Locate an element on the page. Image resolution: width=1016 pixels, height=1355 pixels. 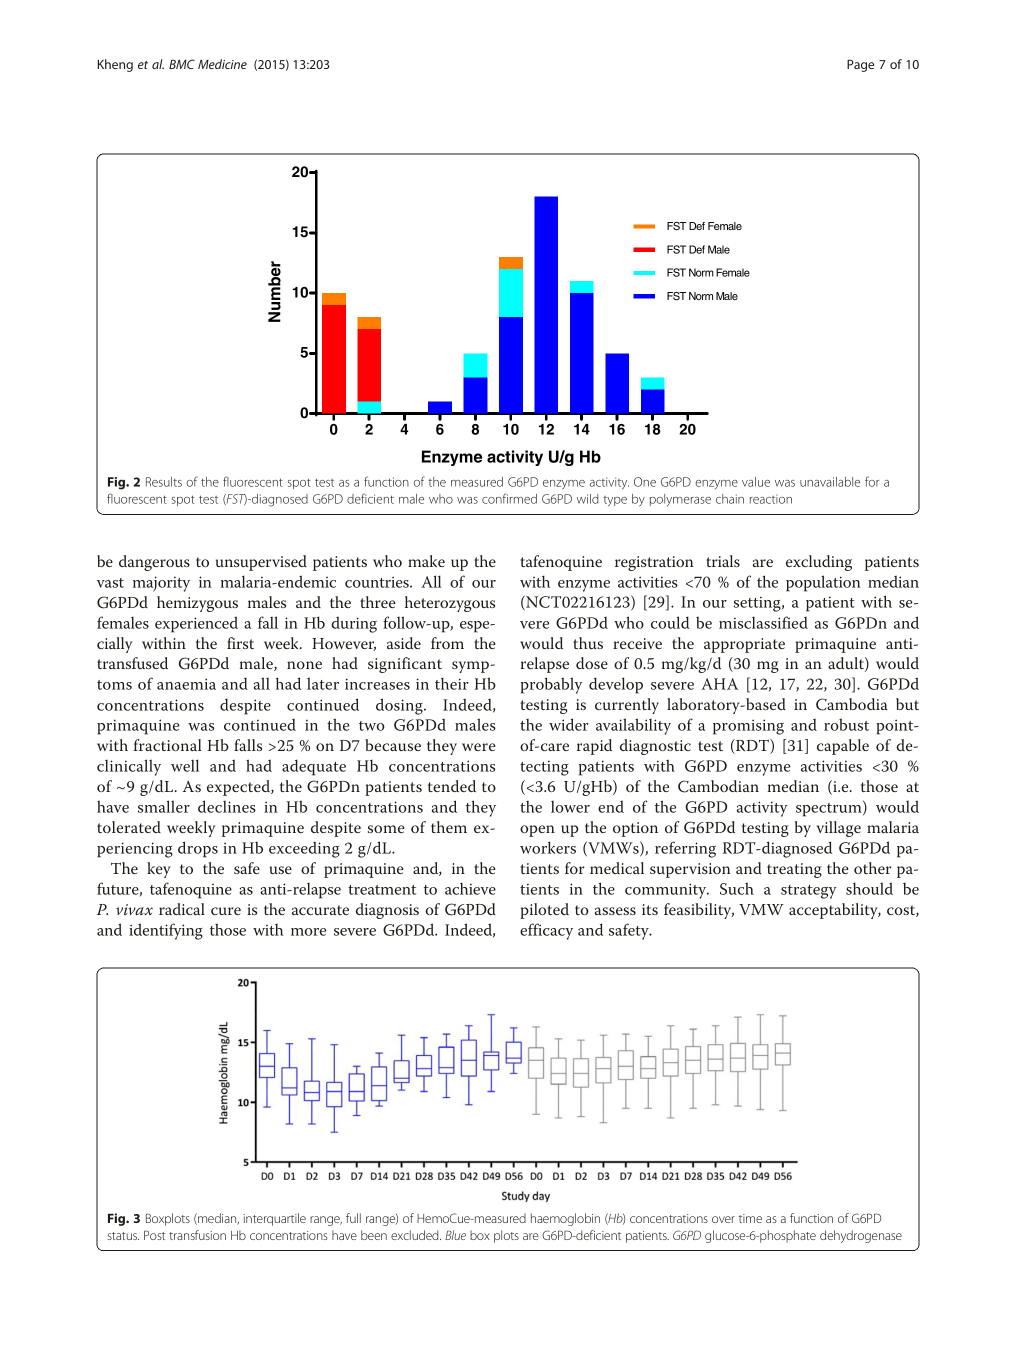
haemoglobin is located at coordinates (565, 1219).
